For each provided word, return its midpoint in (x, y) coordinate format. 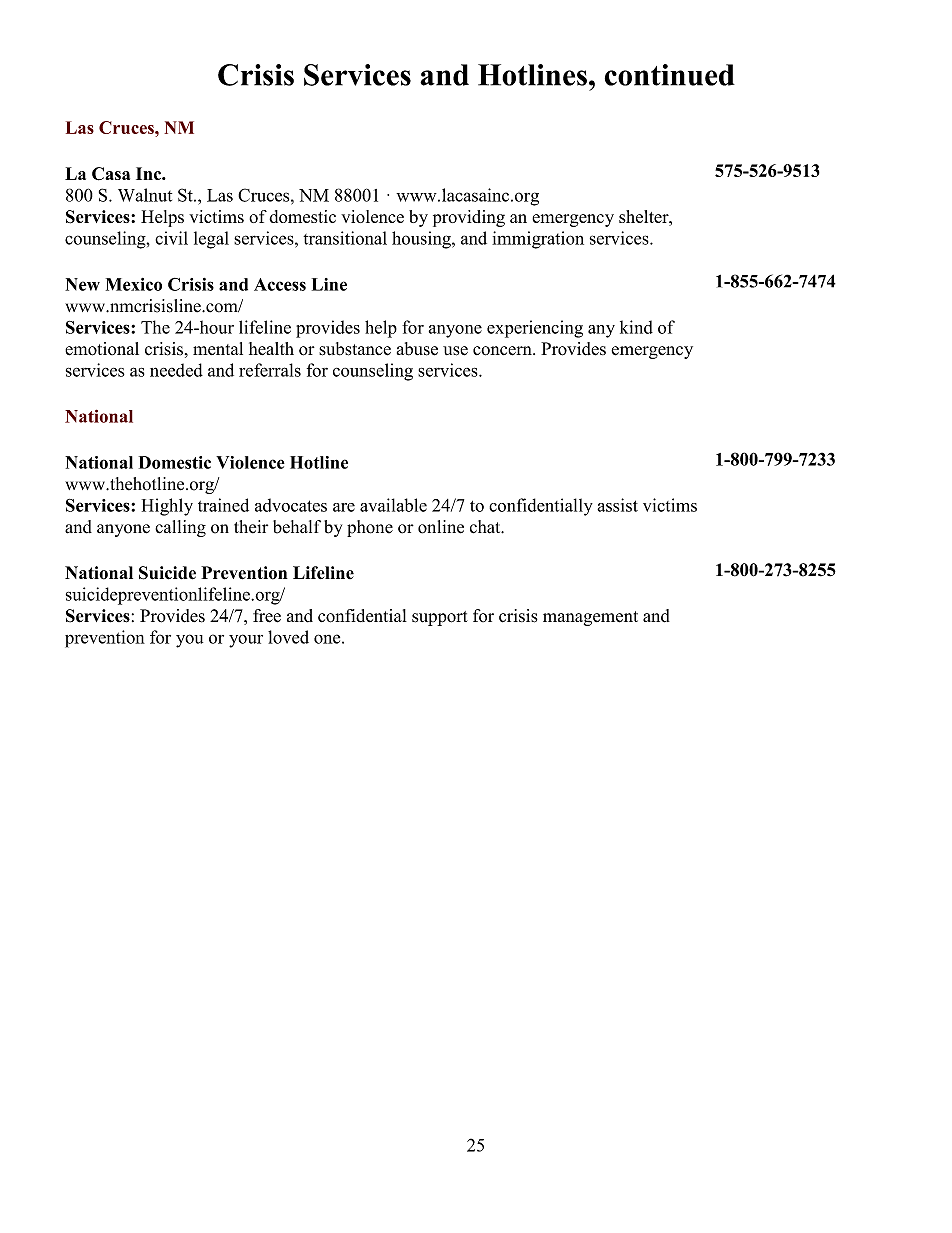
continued (670, 75)
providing (469, 218)
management (590, 618)
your (246, 641)
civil (171, 238)
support (440, 618)
